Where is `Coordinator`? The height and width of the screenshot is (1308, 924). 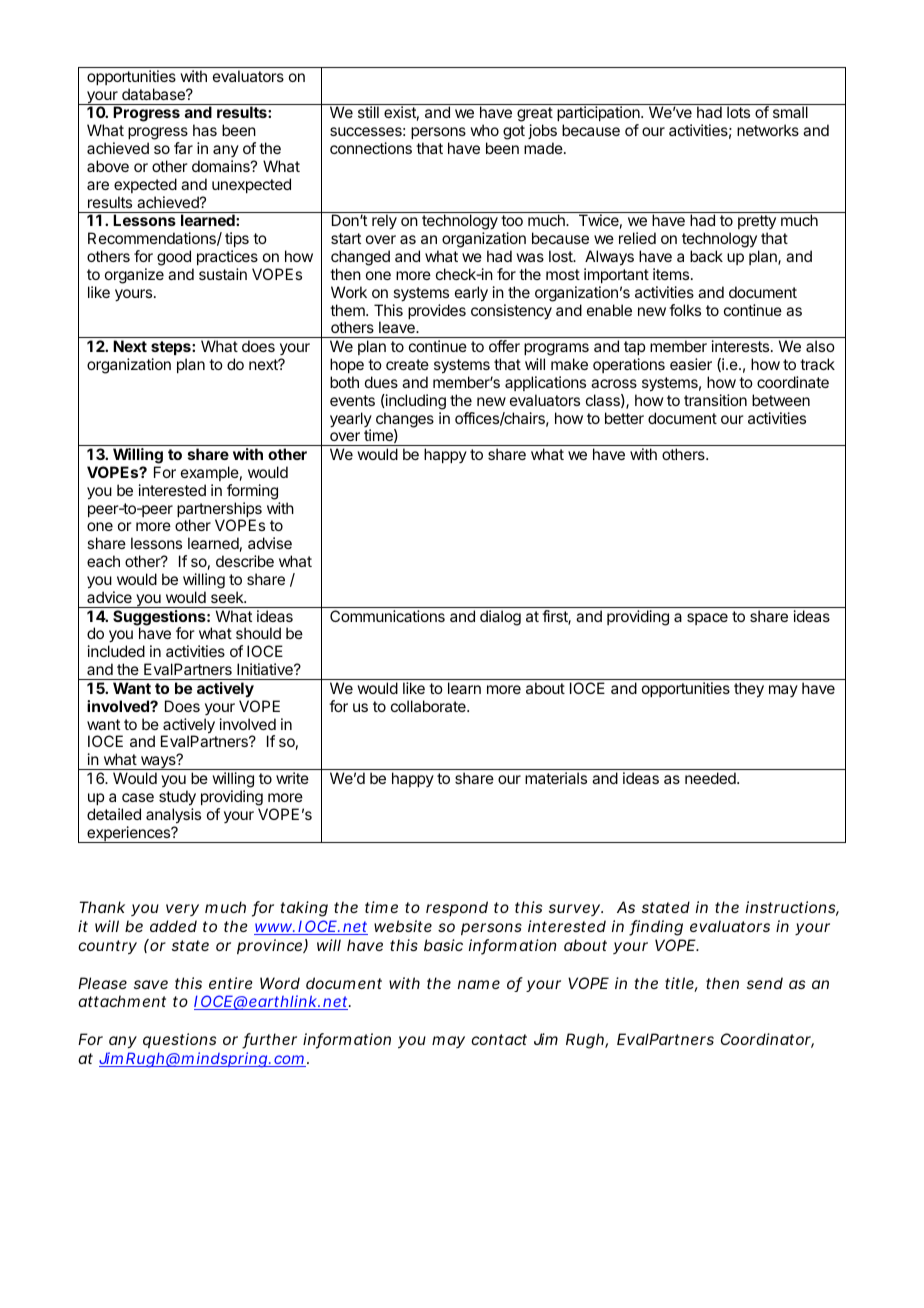
Coordinator is located at coordinates (767, 1040).
